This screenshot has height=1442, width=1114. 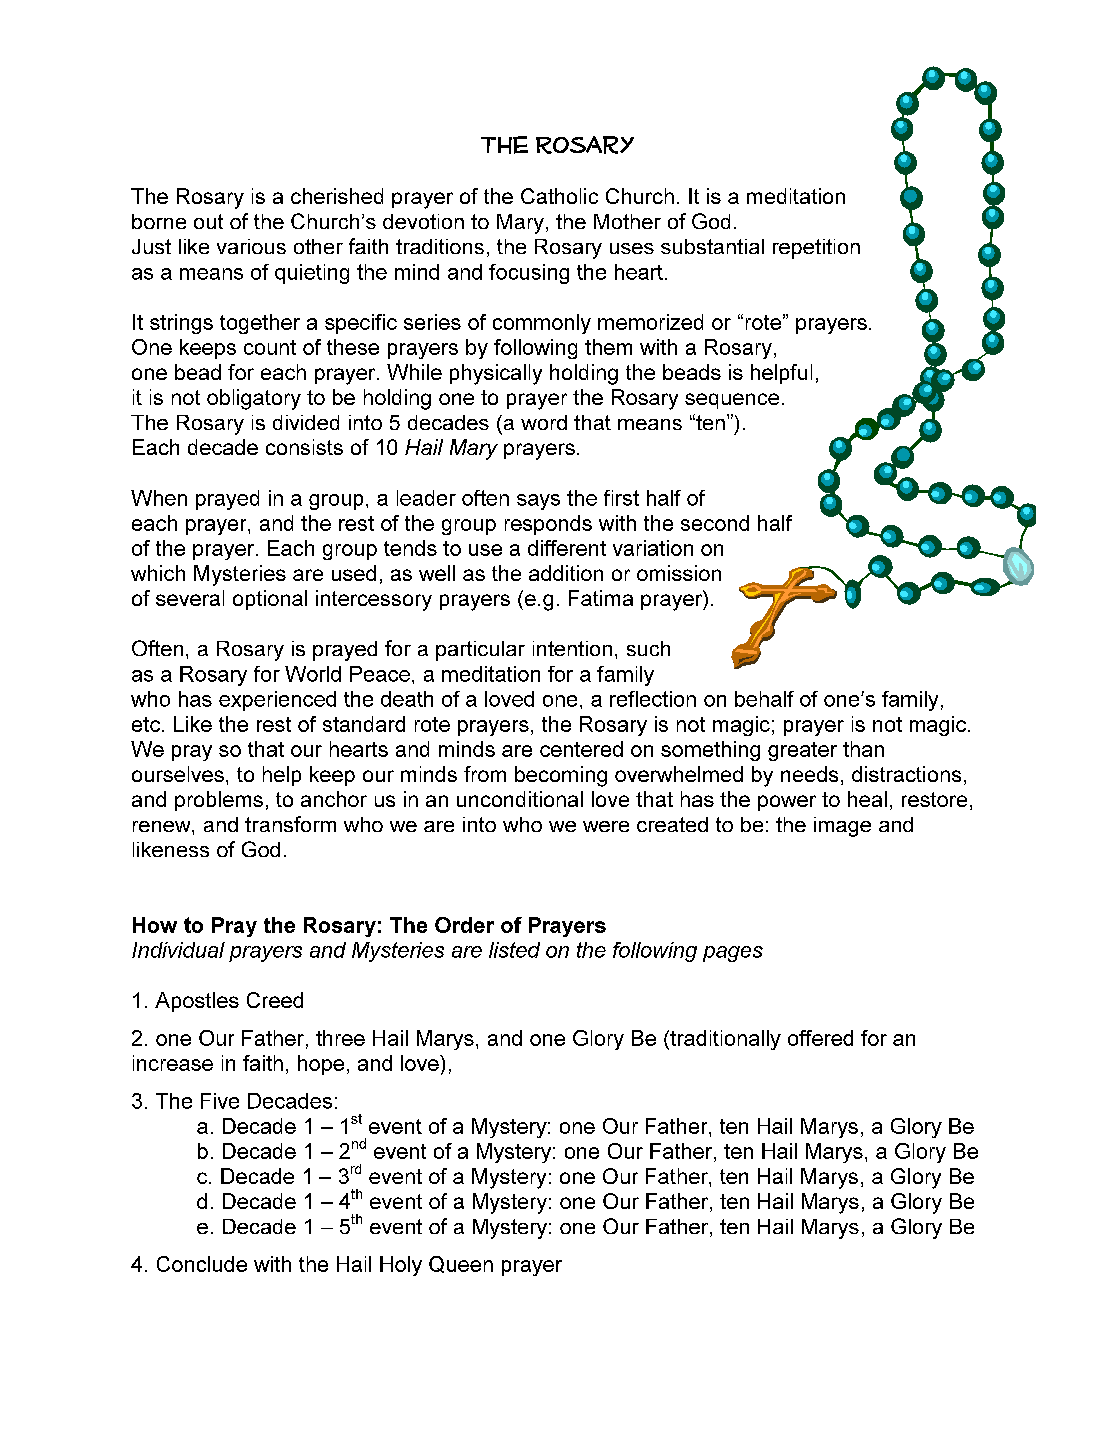 What do you see at coordinates (270, 600) in the screenshot?
I see `optional` at bounding box center [270, 600].
